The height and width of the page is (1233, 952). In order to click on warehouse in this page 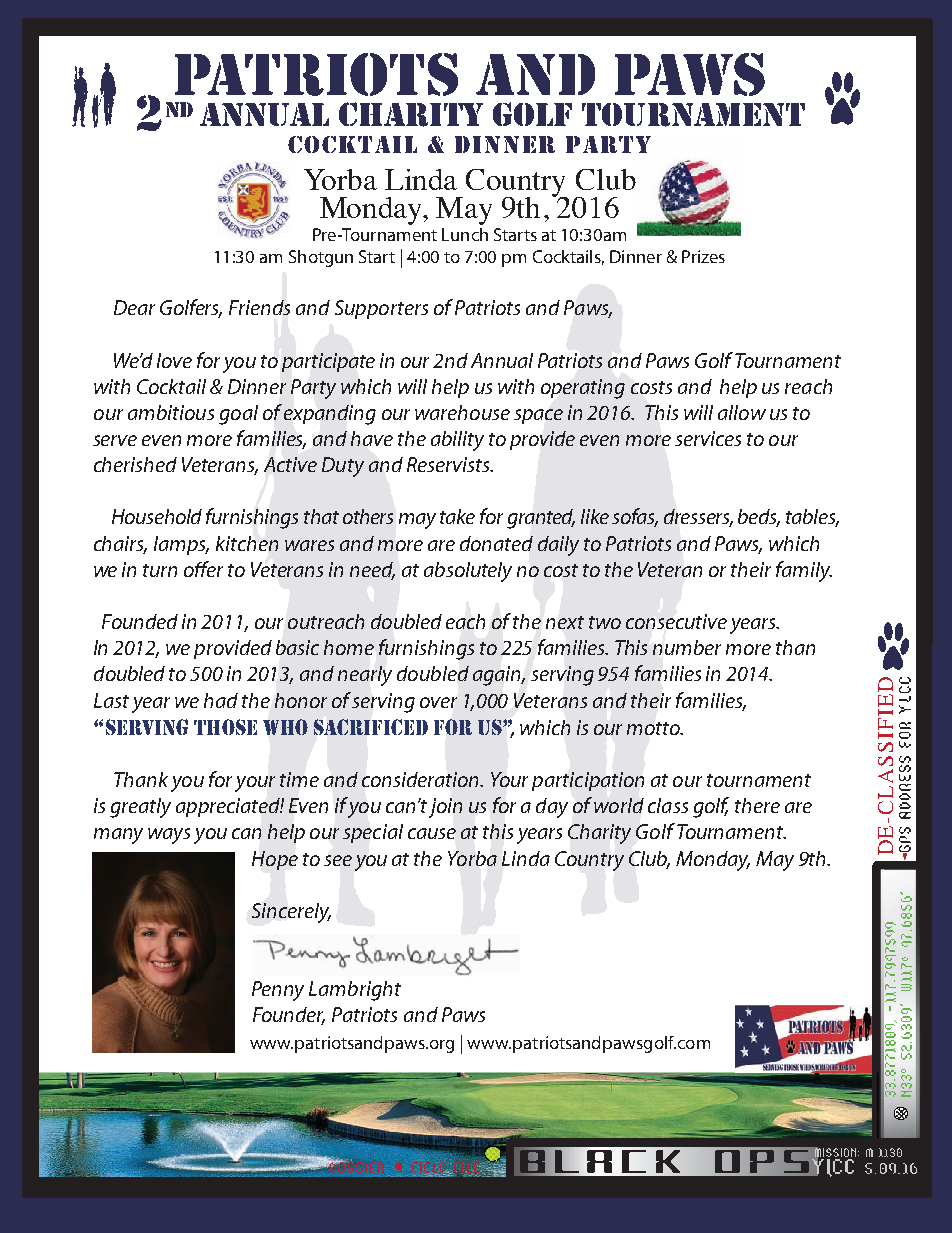, I will do `click(462, 412)`.
